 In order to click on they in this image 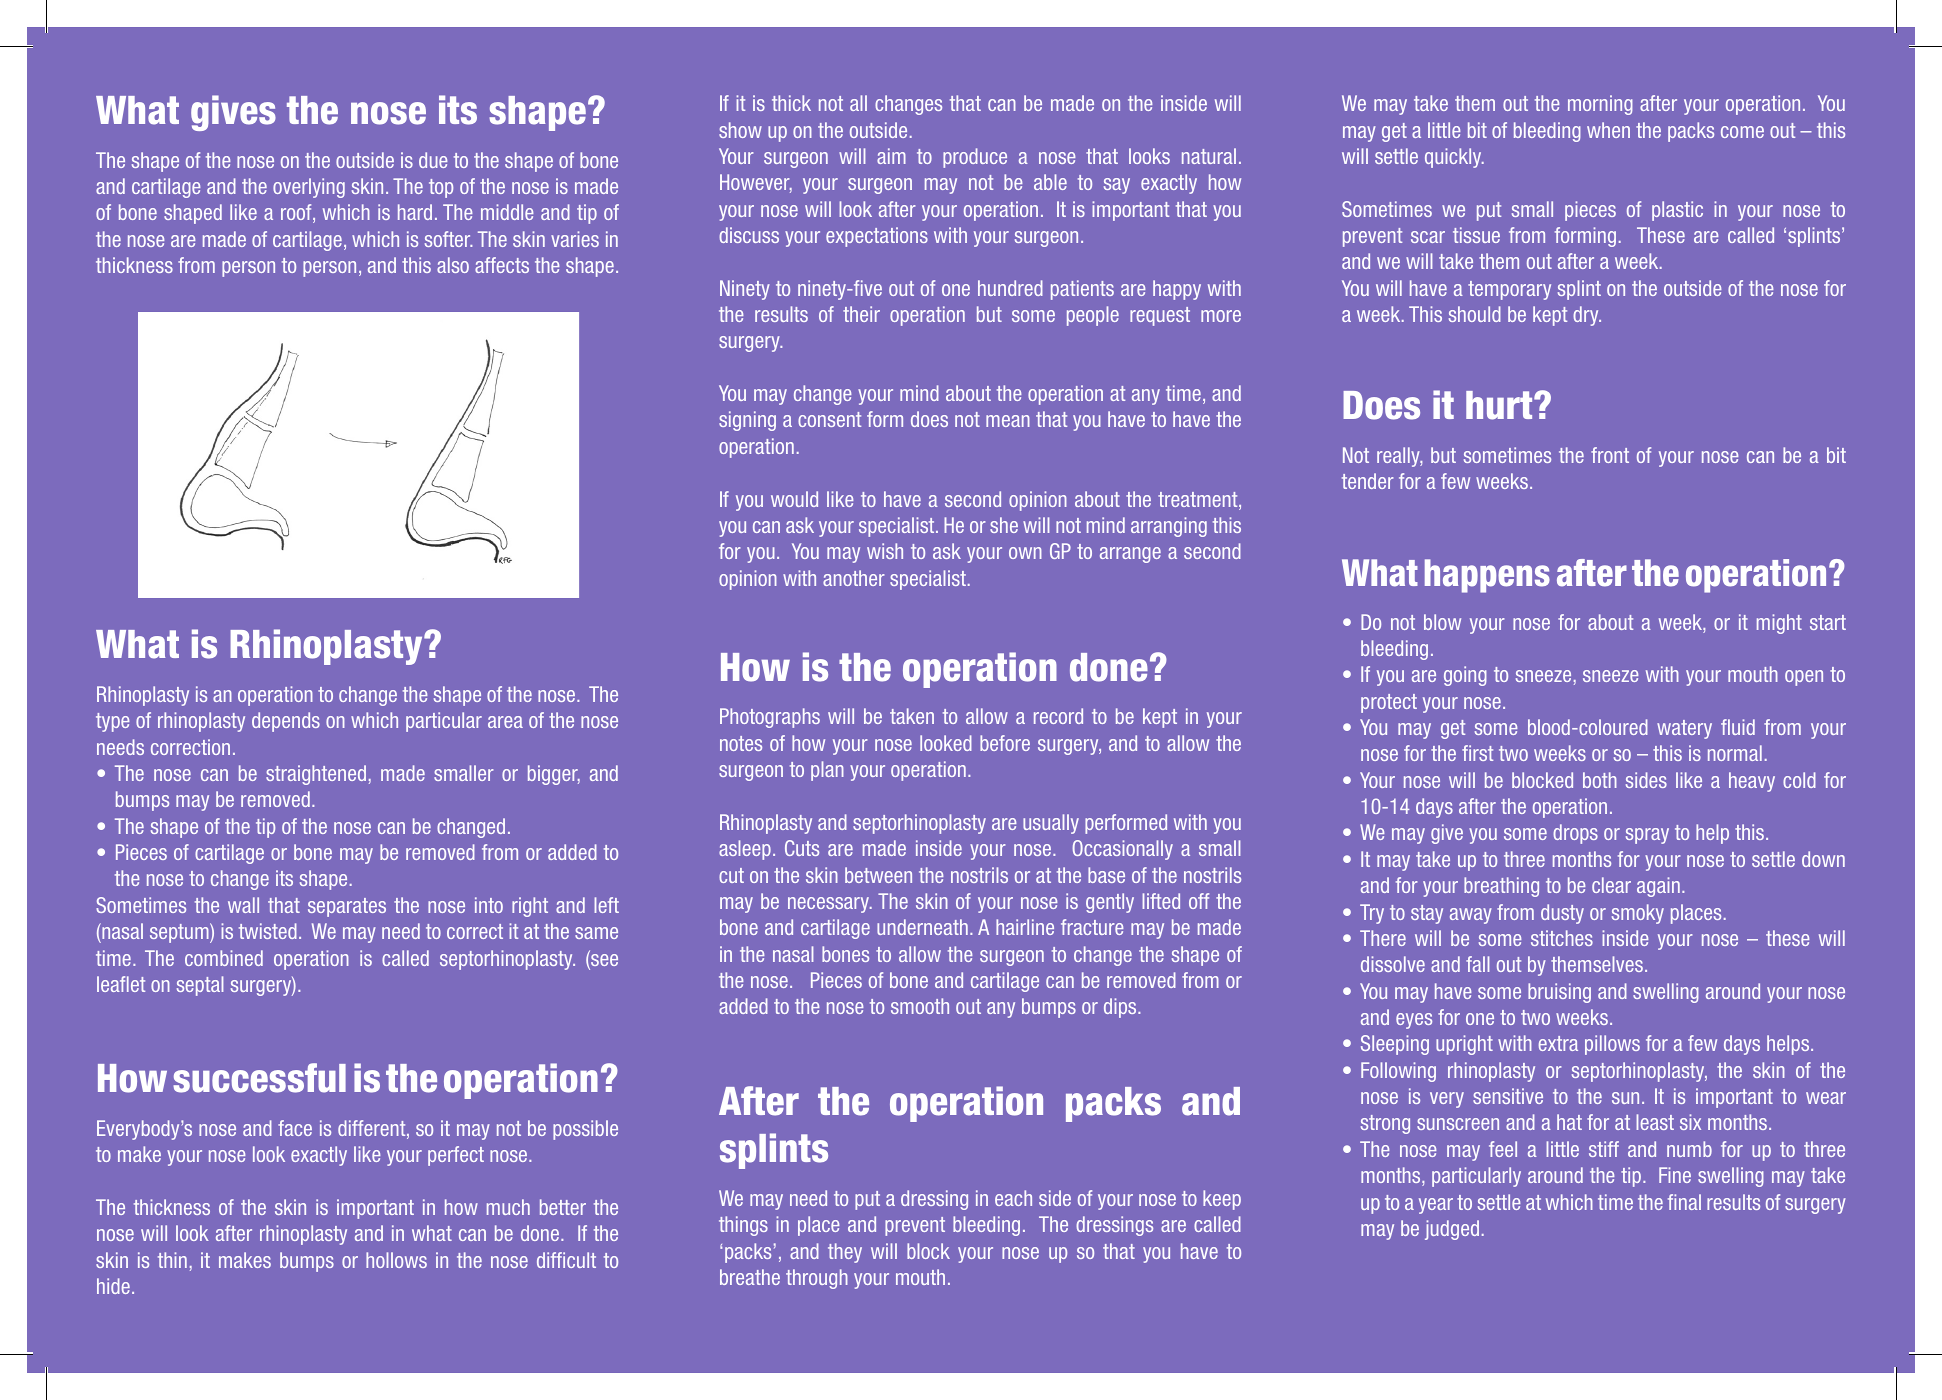, I will do `click(845, 1253)`.
